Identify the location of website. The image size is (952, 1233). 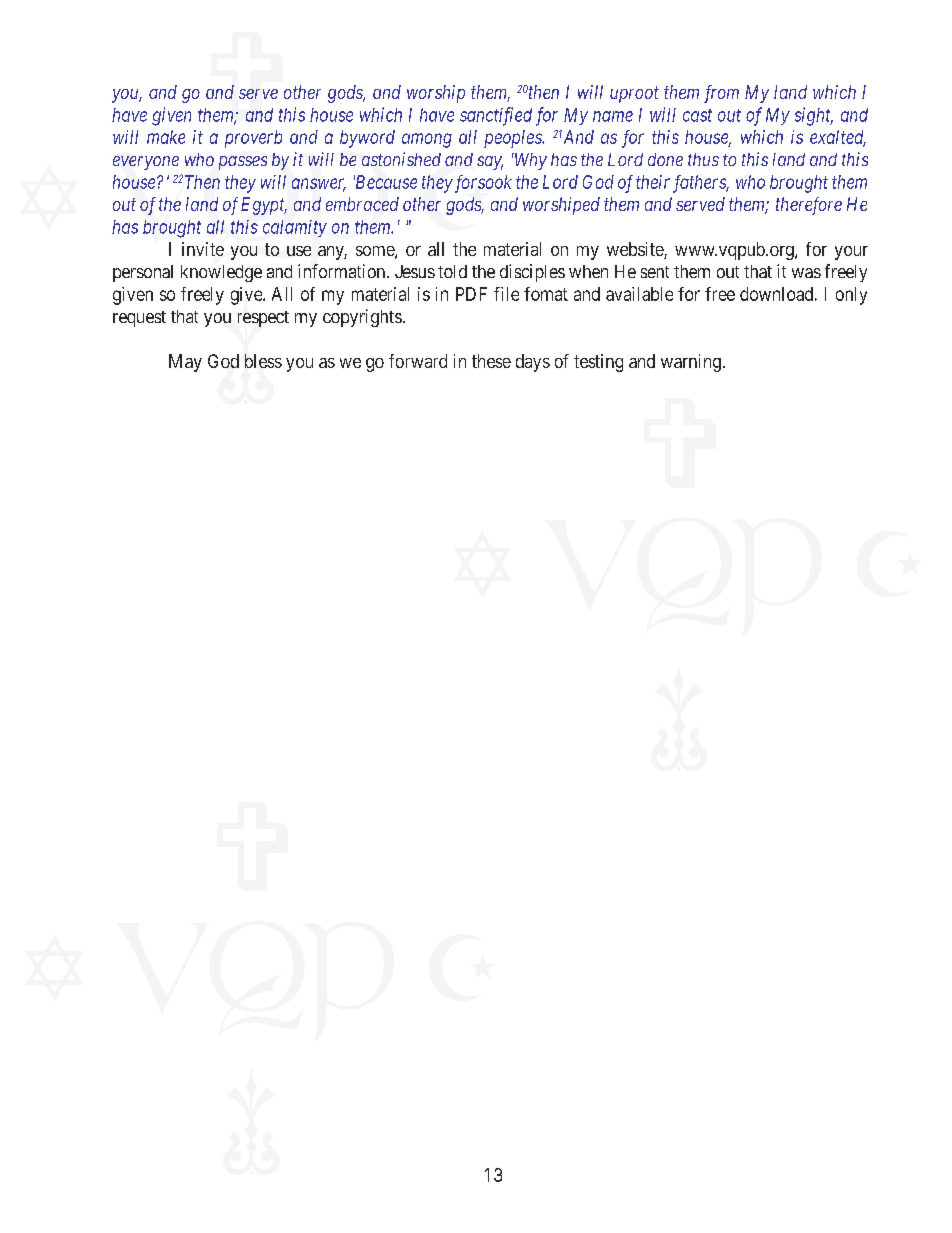
(636, 250).
